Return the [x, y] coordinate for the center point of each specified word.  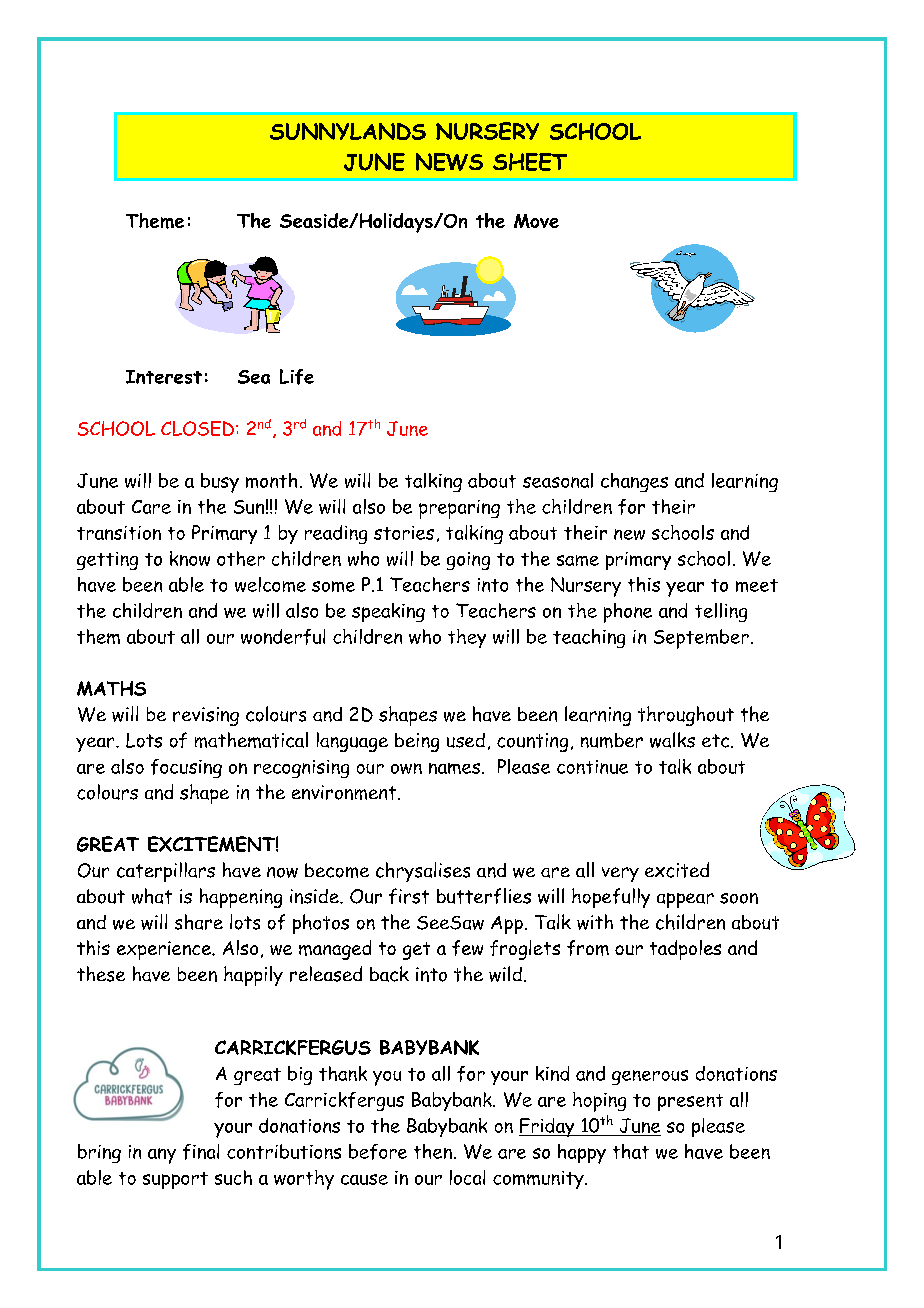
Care [151, 507]
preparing [459, 509]
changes [634, 482]
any [162, 1156]
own [406, 768]
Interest [164, 377]
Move [536, 221]
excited [677, 870]
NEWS [449, 162]
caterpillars [166, 872]
